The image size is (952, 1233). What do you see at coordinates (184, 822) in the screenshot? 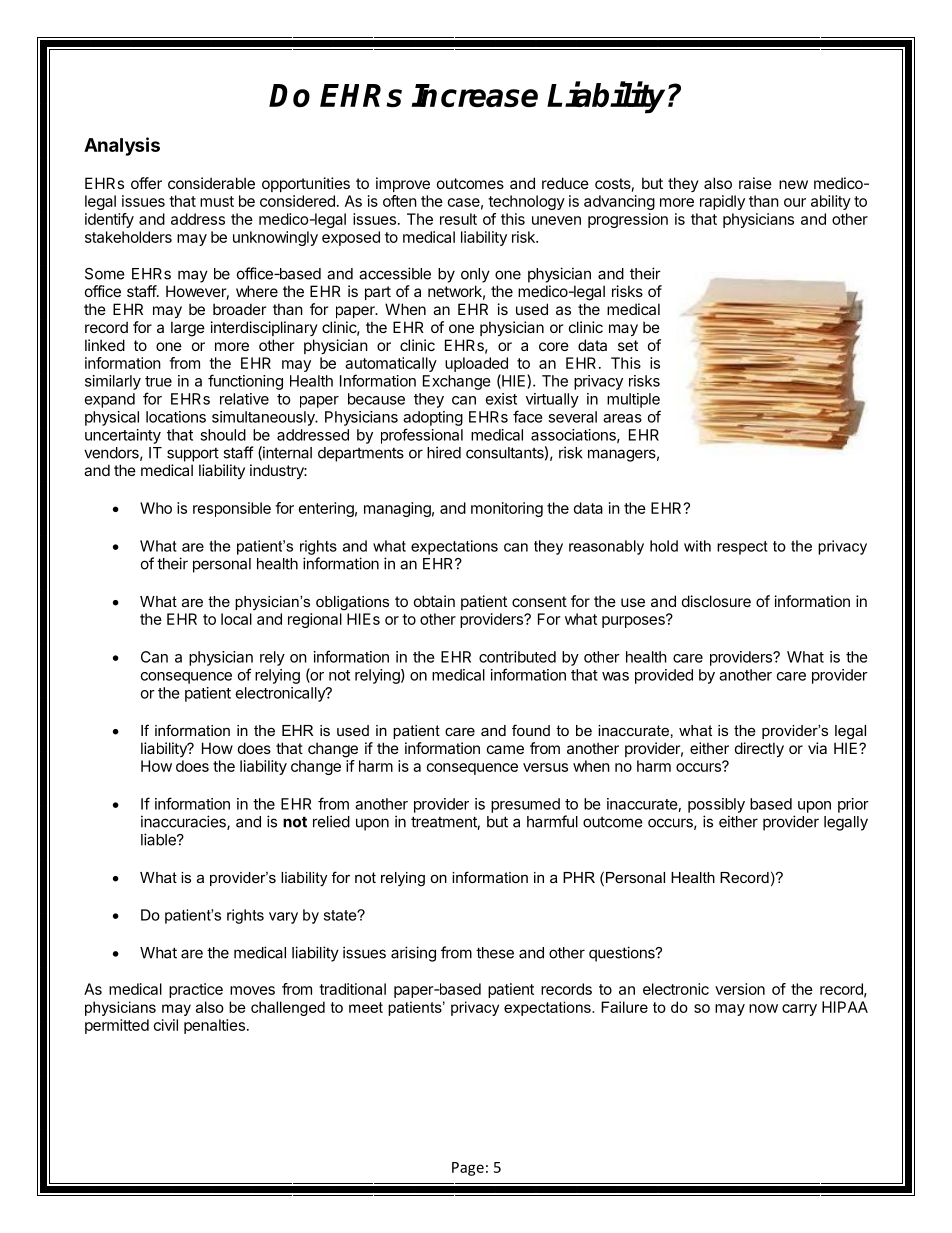
I see `inaccuracies` at bounding box center [184, 822].
